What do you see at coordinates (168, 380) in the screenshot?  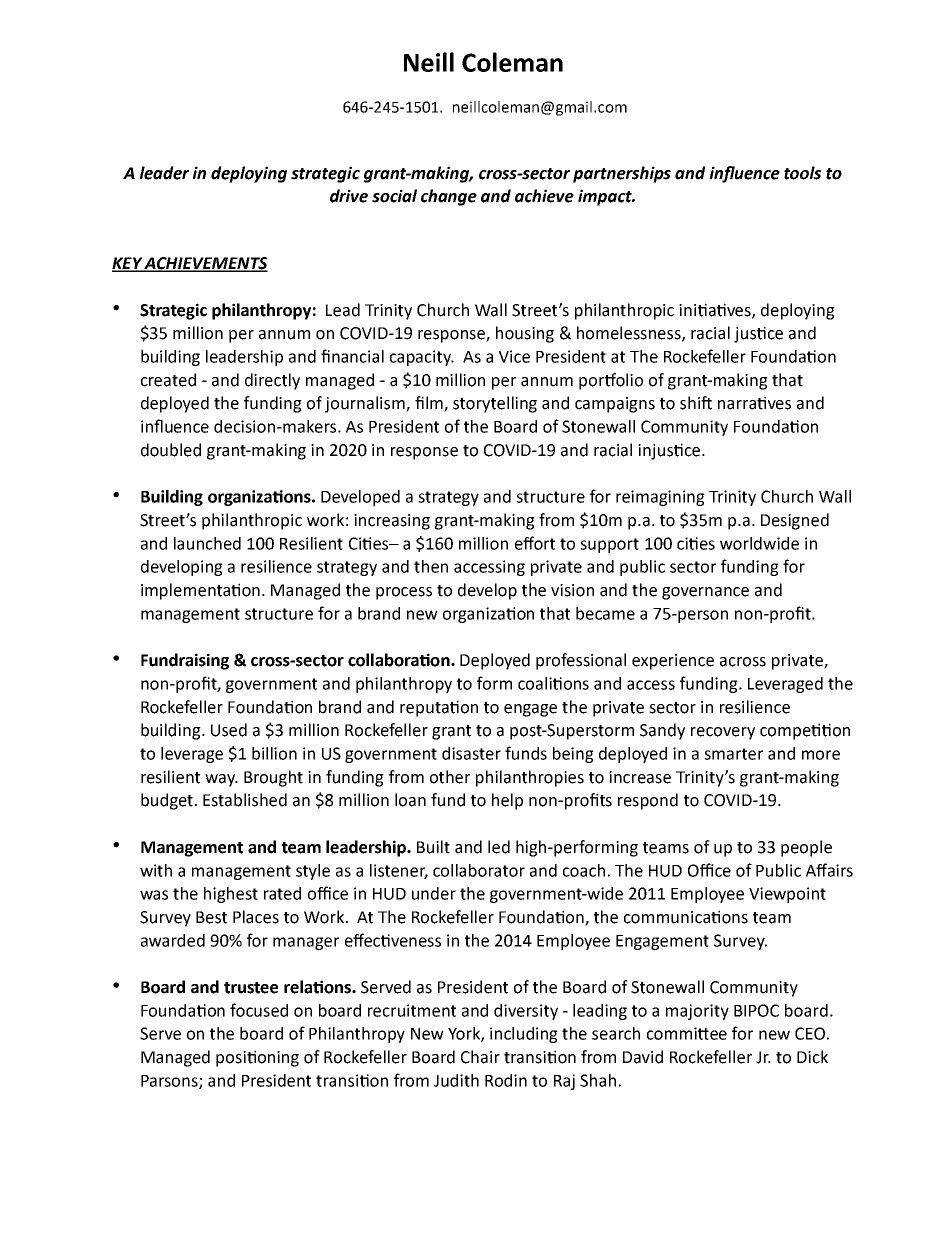 I see `created` at bounding box center [168, 380].
